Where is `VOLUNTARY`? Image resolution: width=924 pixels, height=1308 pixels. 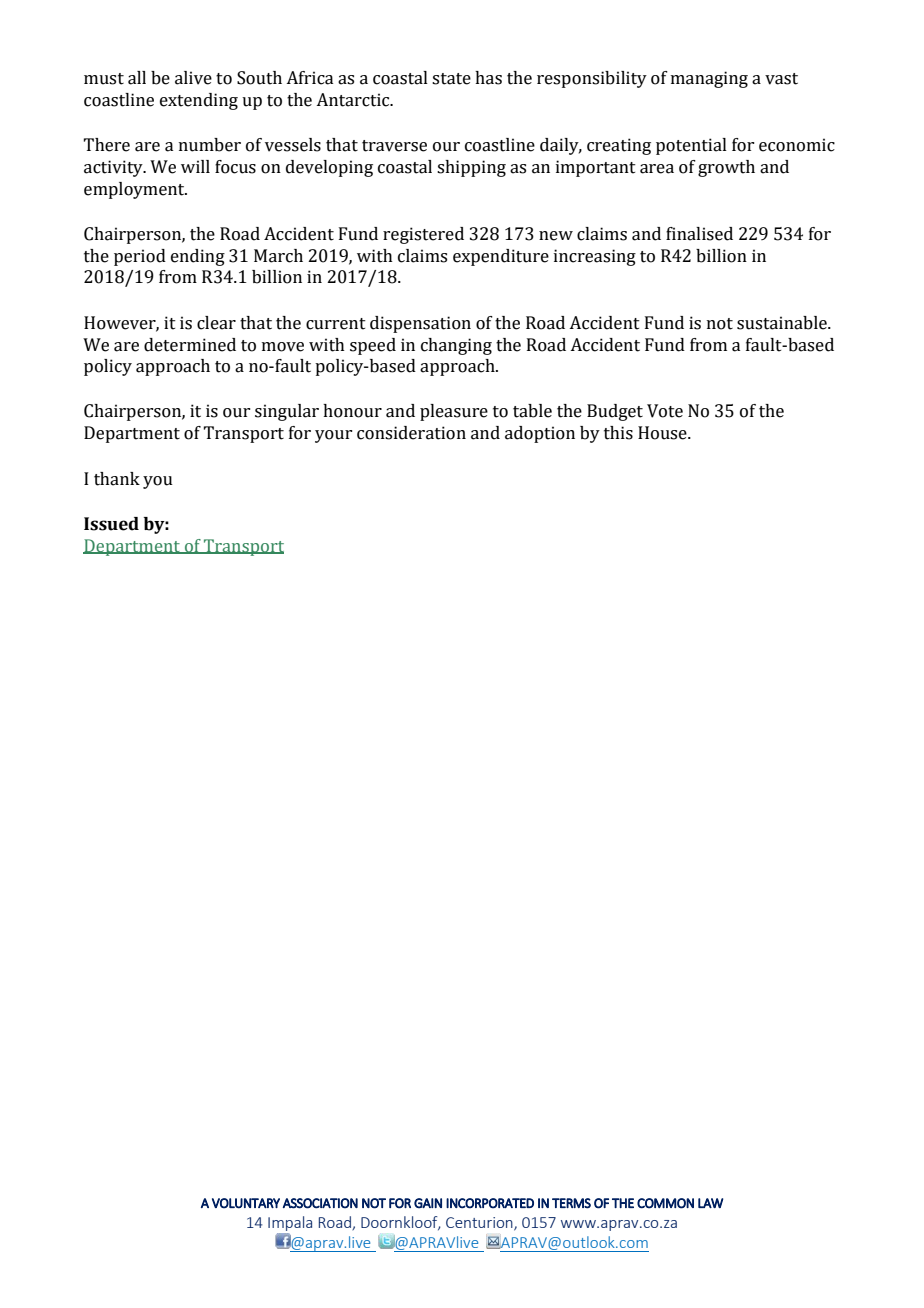
VOLUNTARY is located at coordinates (246, 1203).
